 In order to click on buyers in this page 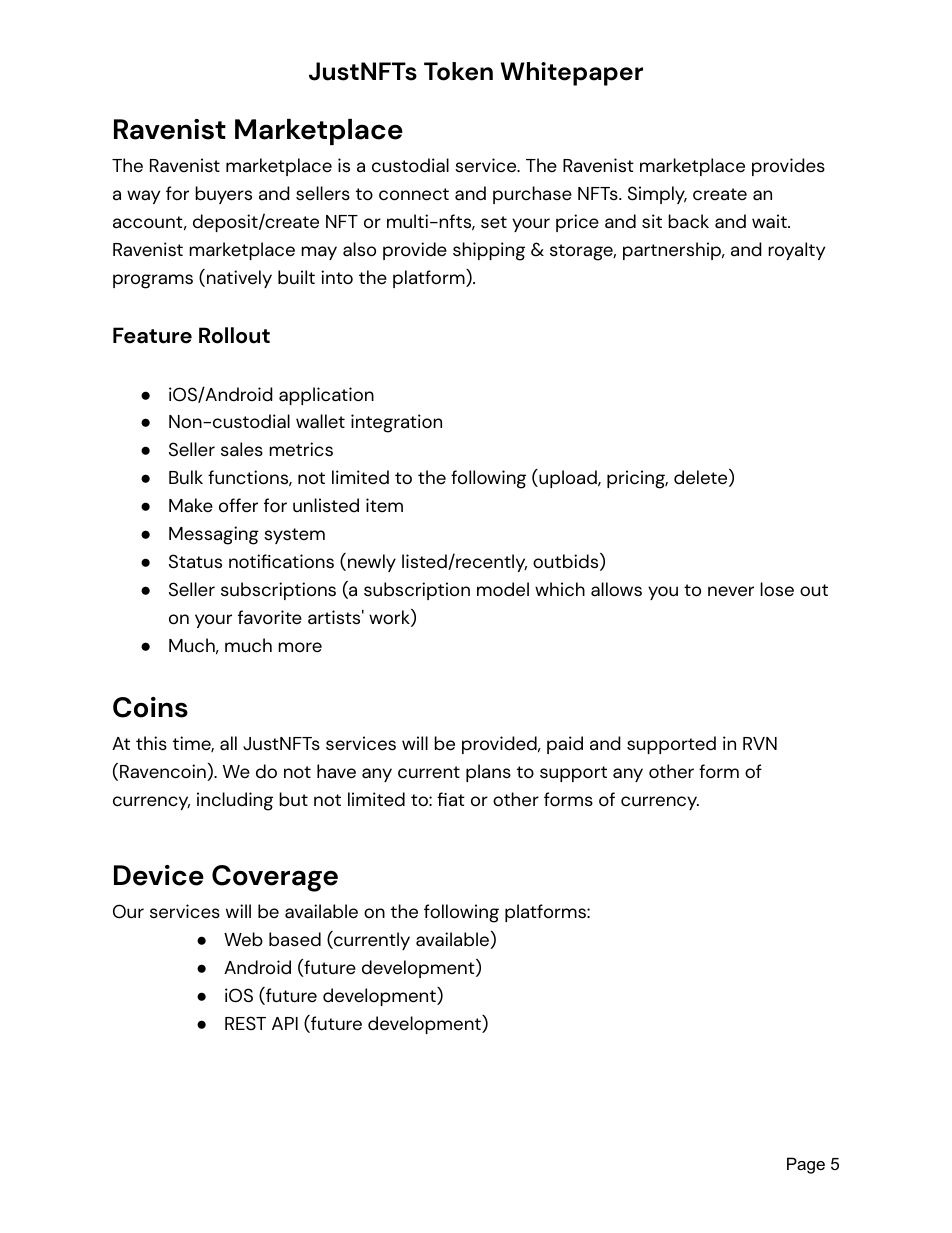, I will do `click(223, 195)`.
